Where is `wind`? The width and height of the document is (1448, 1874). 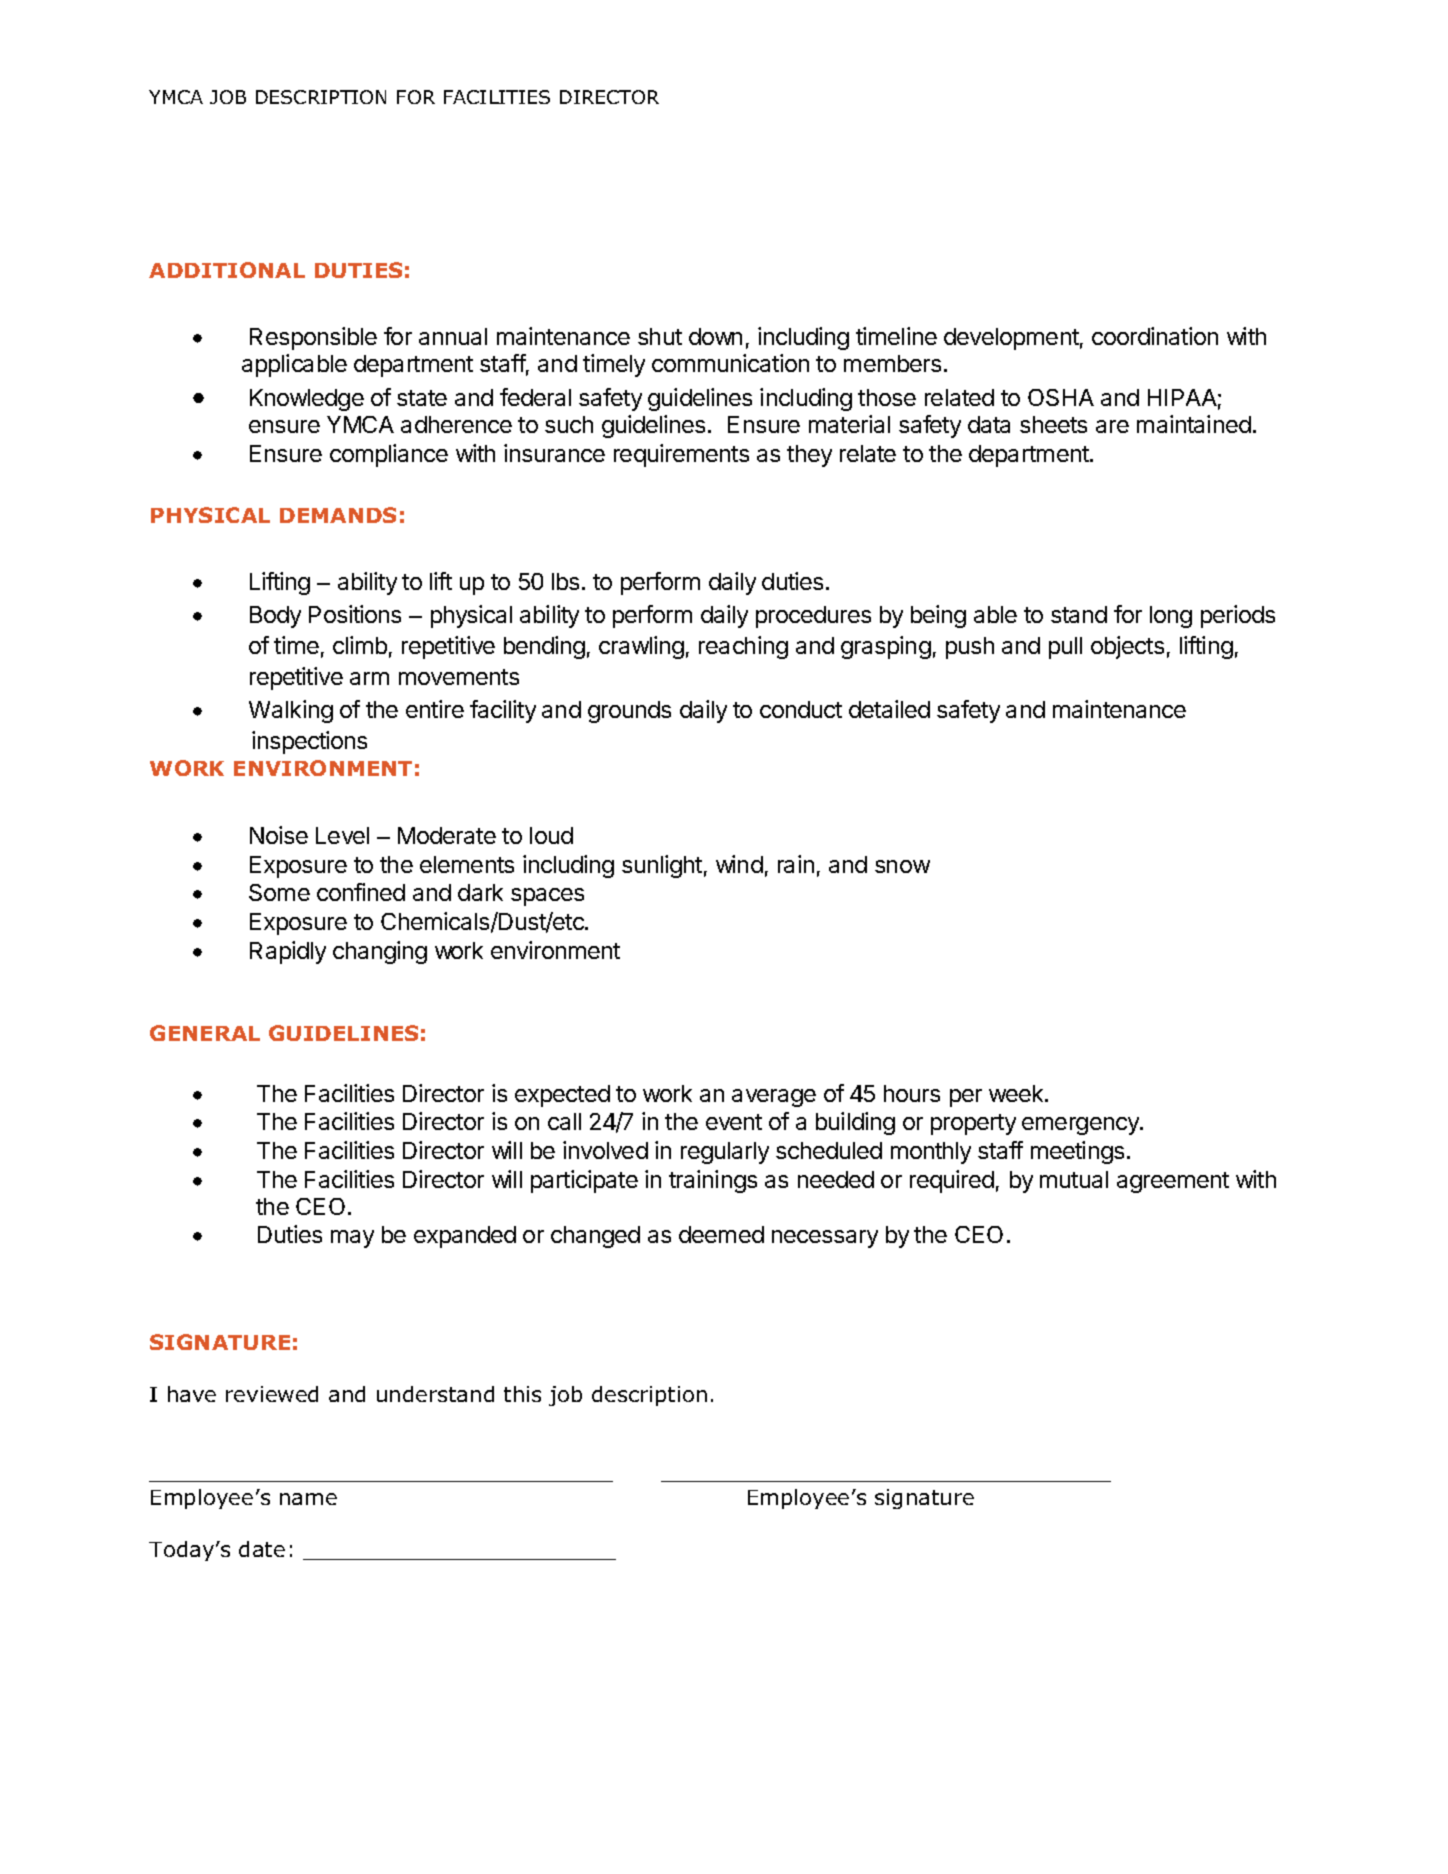 wind is located at coordinates (739, 864).
